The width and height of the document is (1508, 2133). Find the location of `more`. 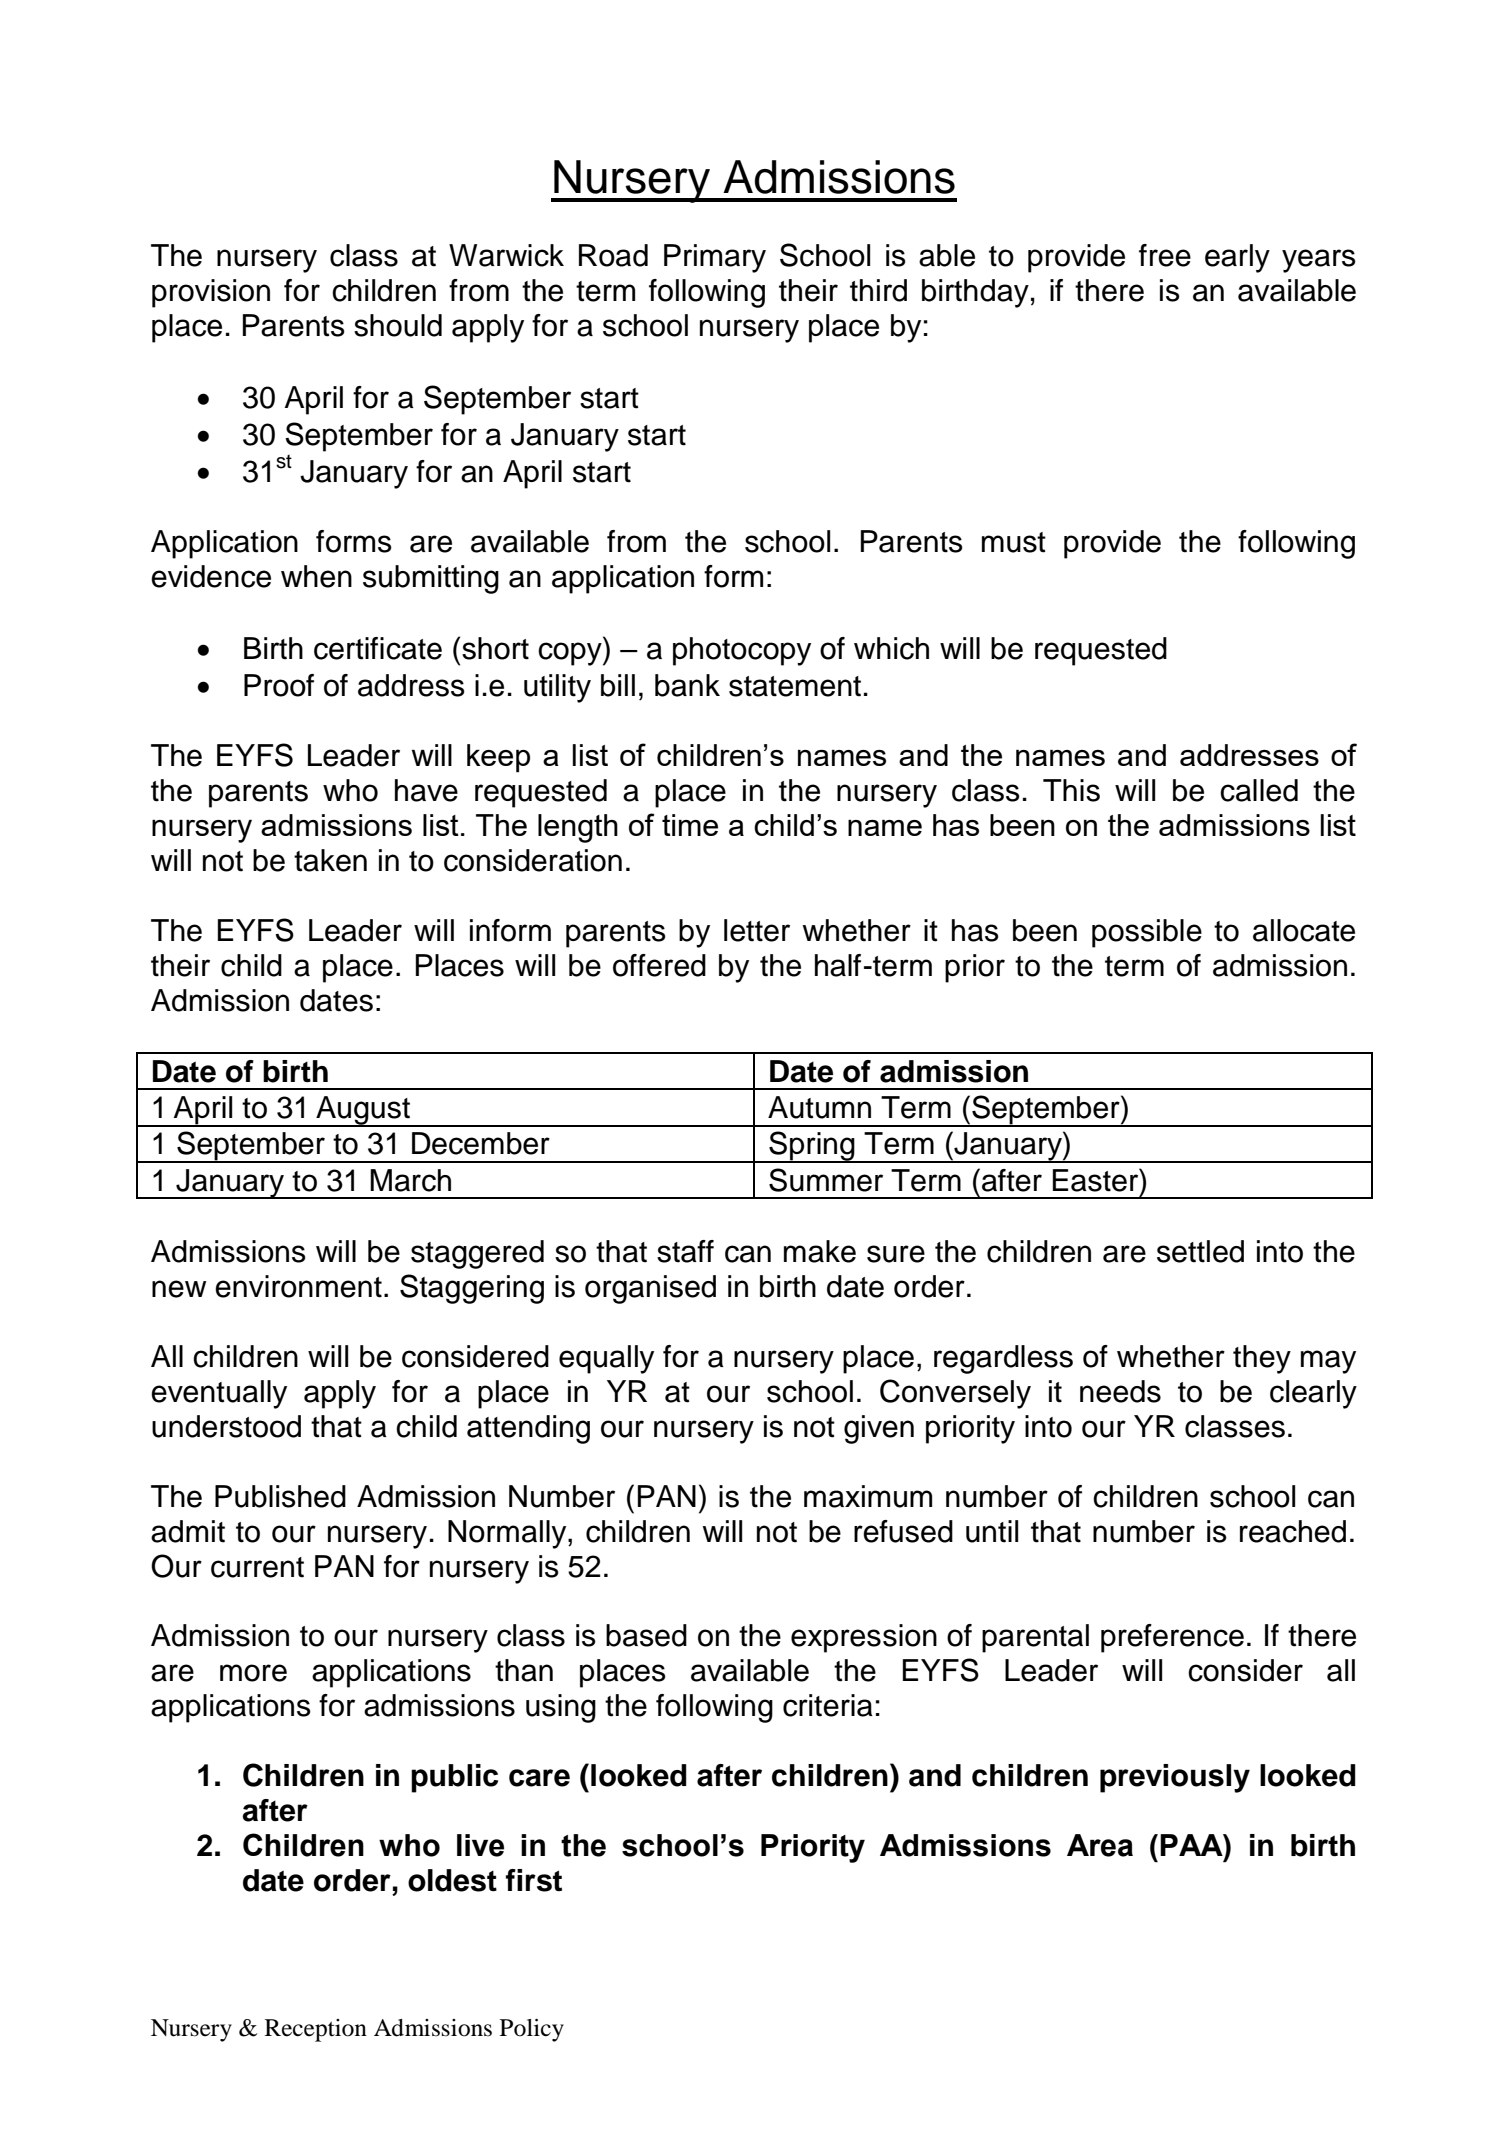

more is located at coordinates (253, 1673).
